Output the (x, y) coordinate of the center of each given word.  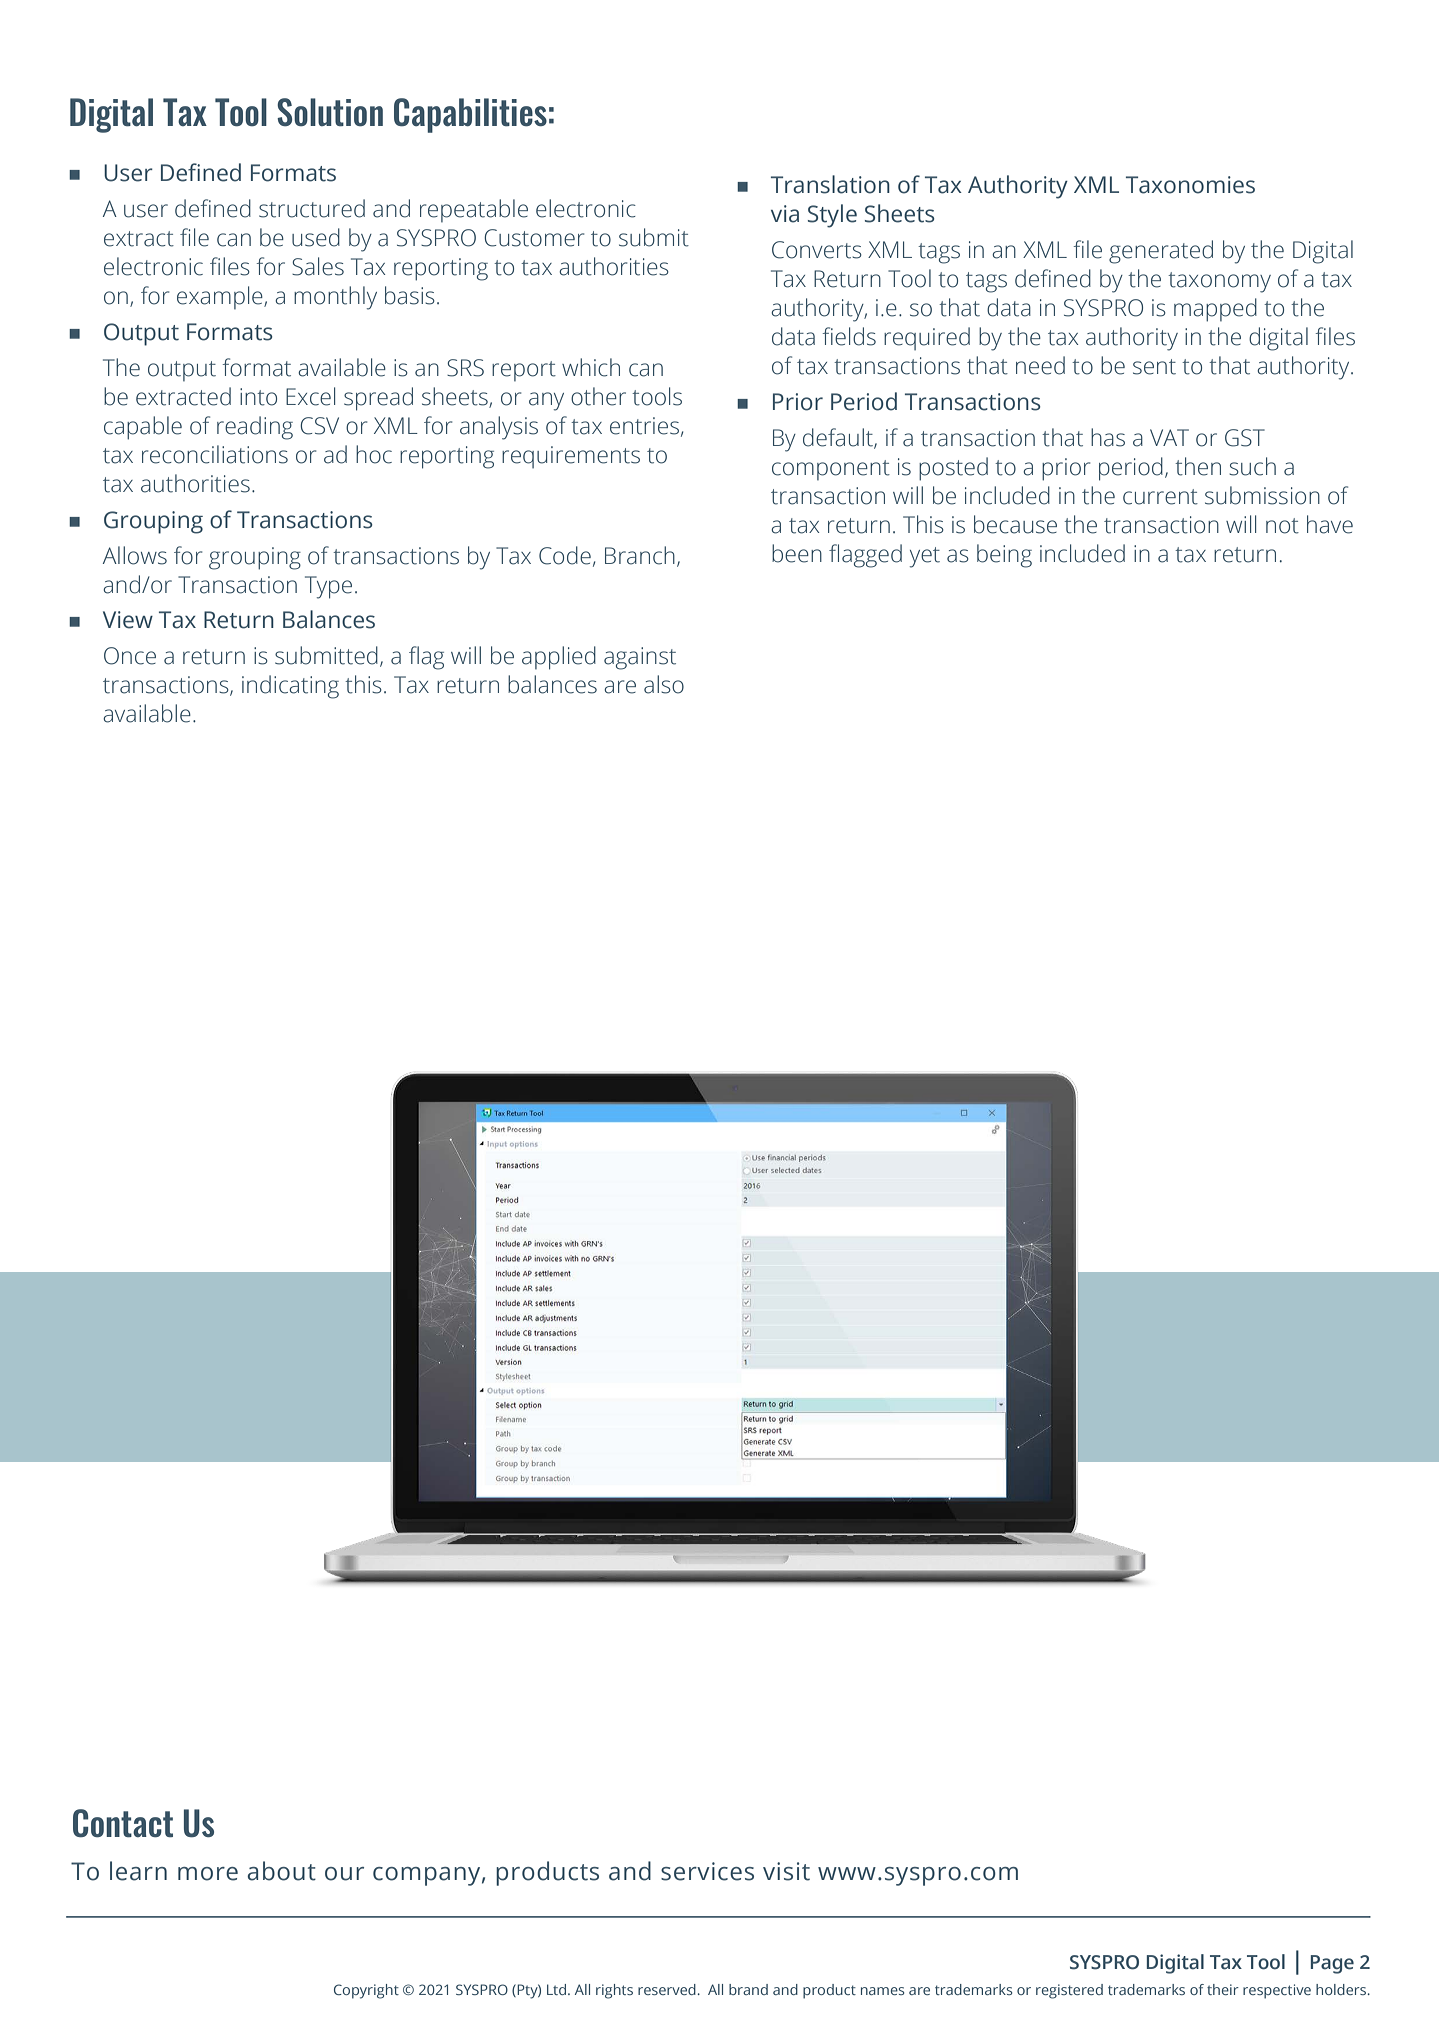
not (1282, 526)
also (664, 684)
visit (786, 1871)
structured (312, 208)
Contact (123, 1823)
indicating (290, 687)
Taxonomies (1190, 185)
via (785, 214)
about (281, 1871)
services (707, 1871)
